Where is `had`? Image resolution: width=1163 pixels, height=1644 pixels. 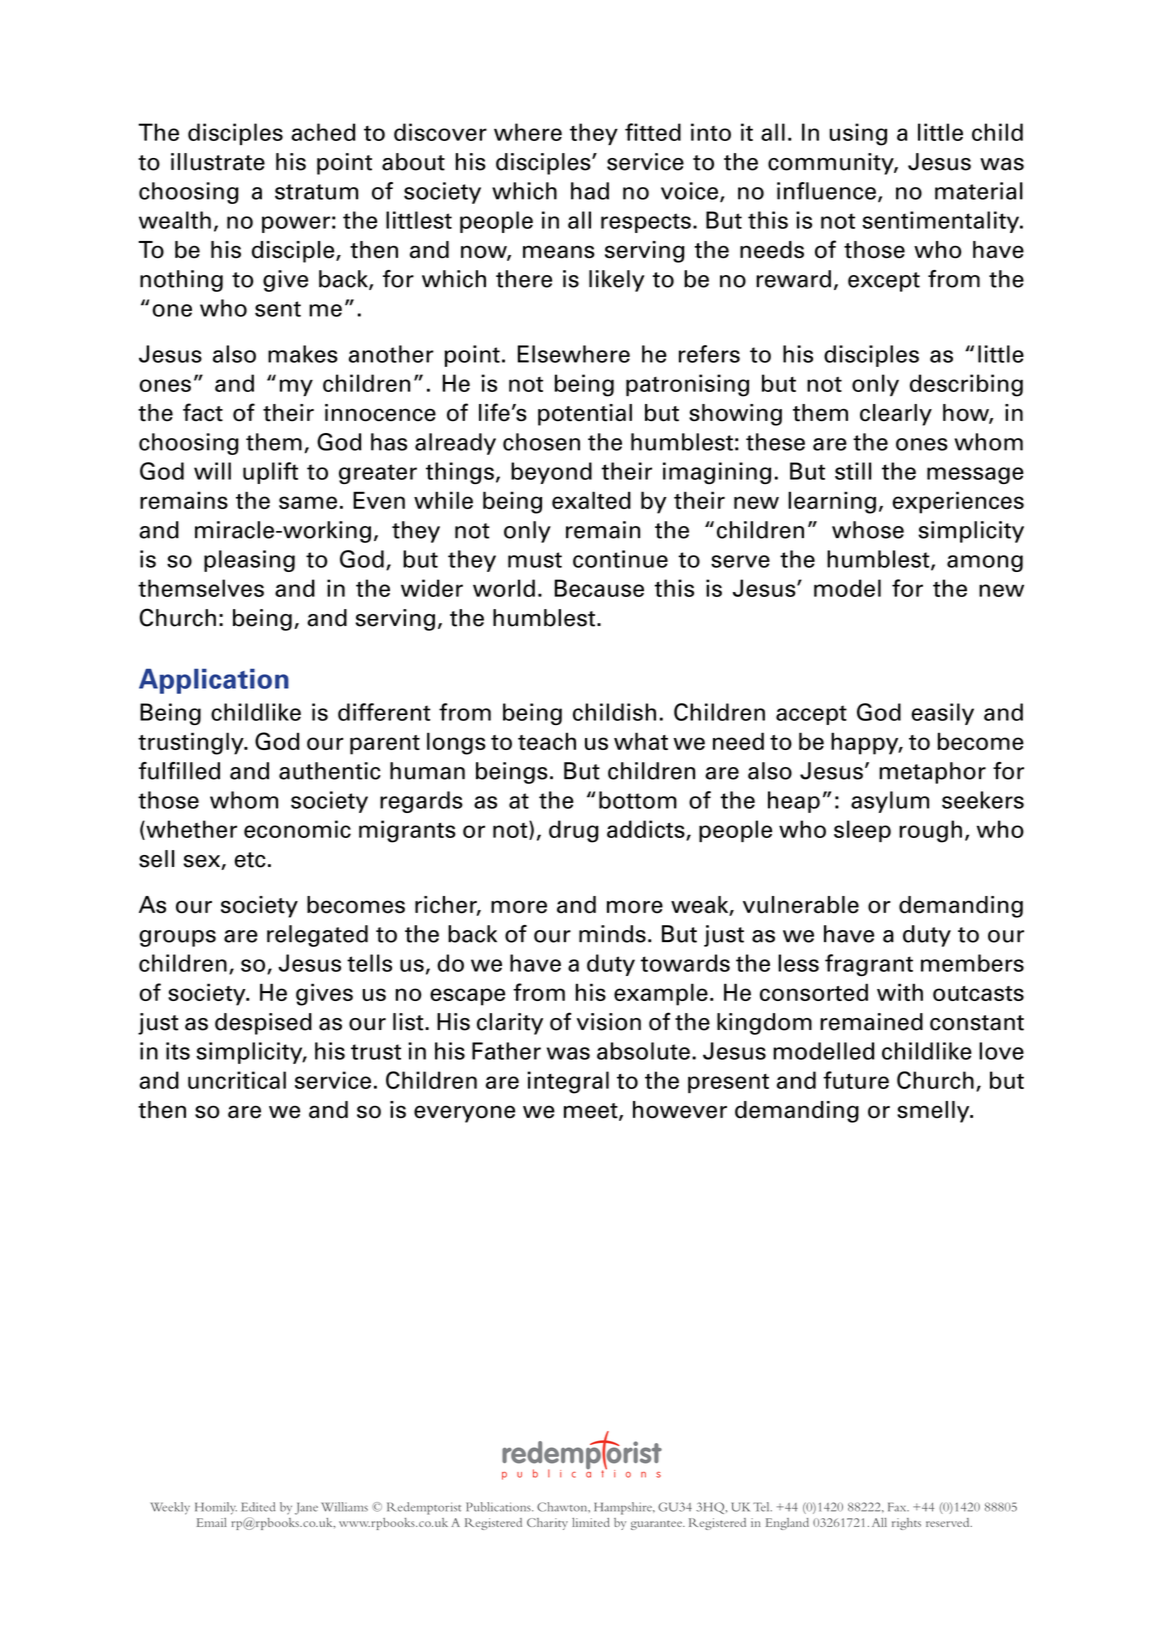
had is located at coordinates (590, 191).
